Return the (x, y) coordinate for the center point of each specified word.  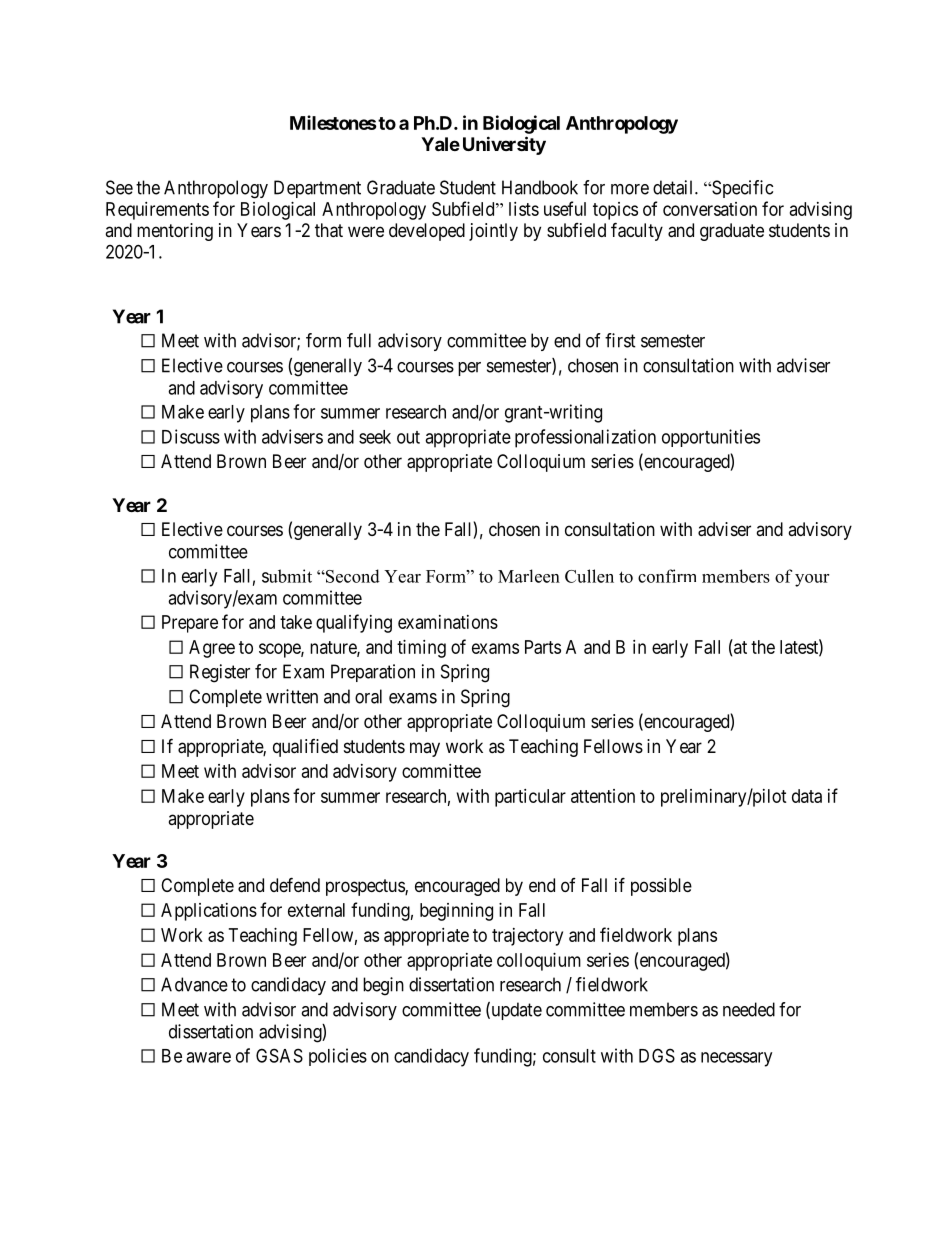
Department (317, 189)
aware (208, 1057)
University (504, 145)
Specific (741, 189)
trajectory (527, 937)
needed (749, 1009)
